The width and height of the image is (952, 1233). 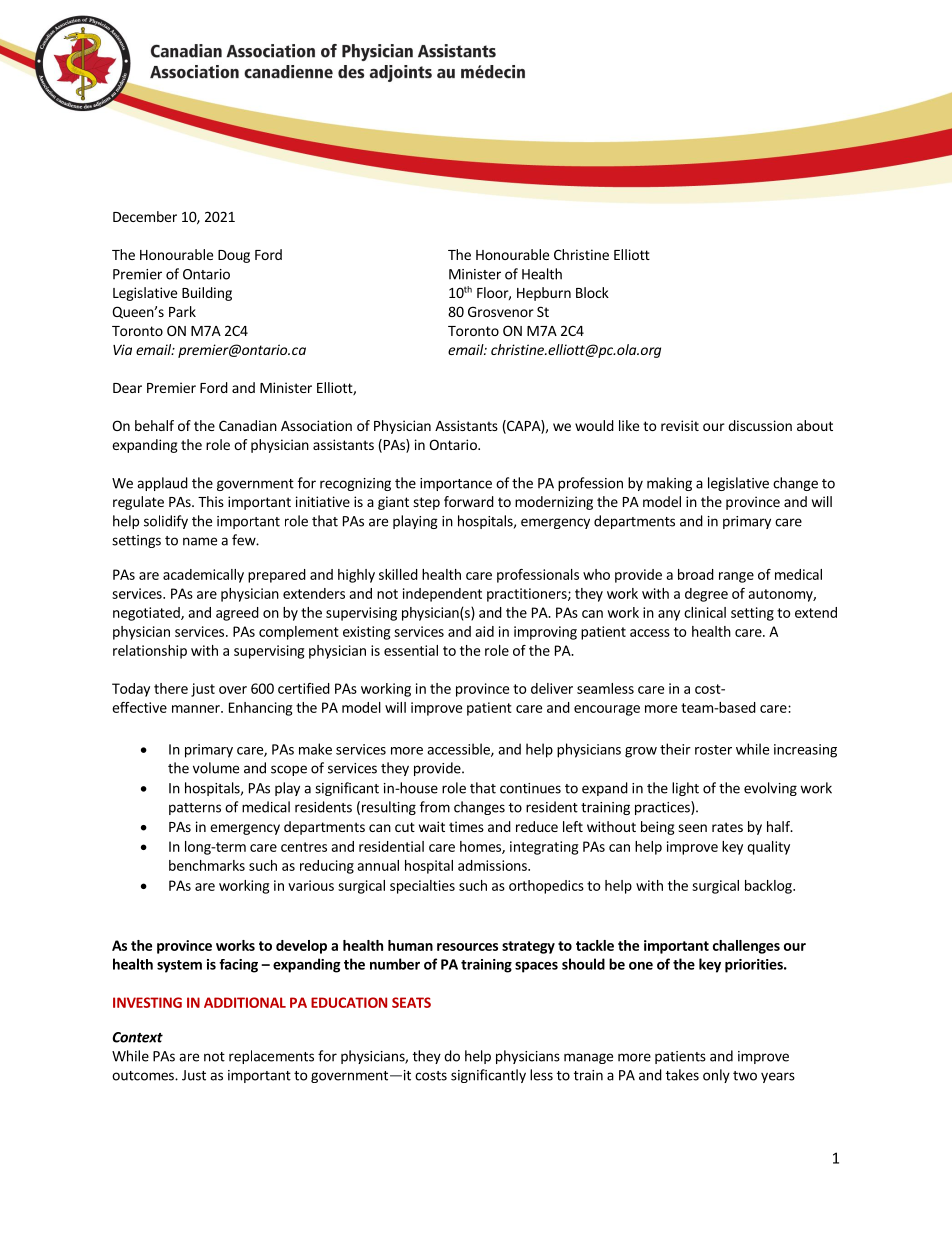 I want to click on Block, so click(x=592, y=292).
